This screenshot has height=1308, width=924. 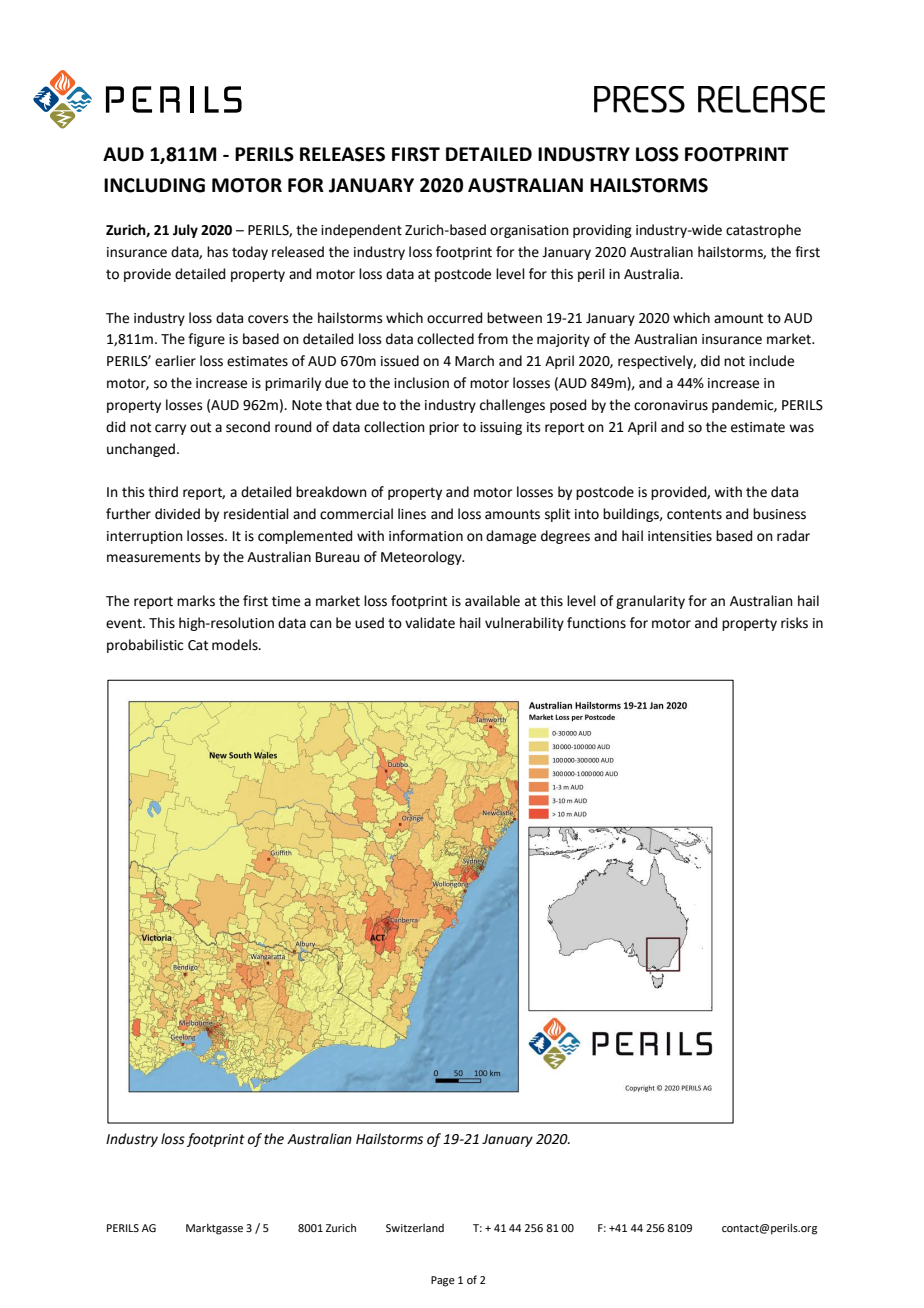 I want to click on Page, so click(x=443, y=1281).
